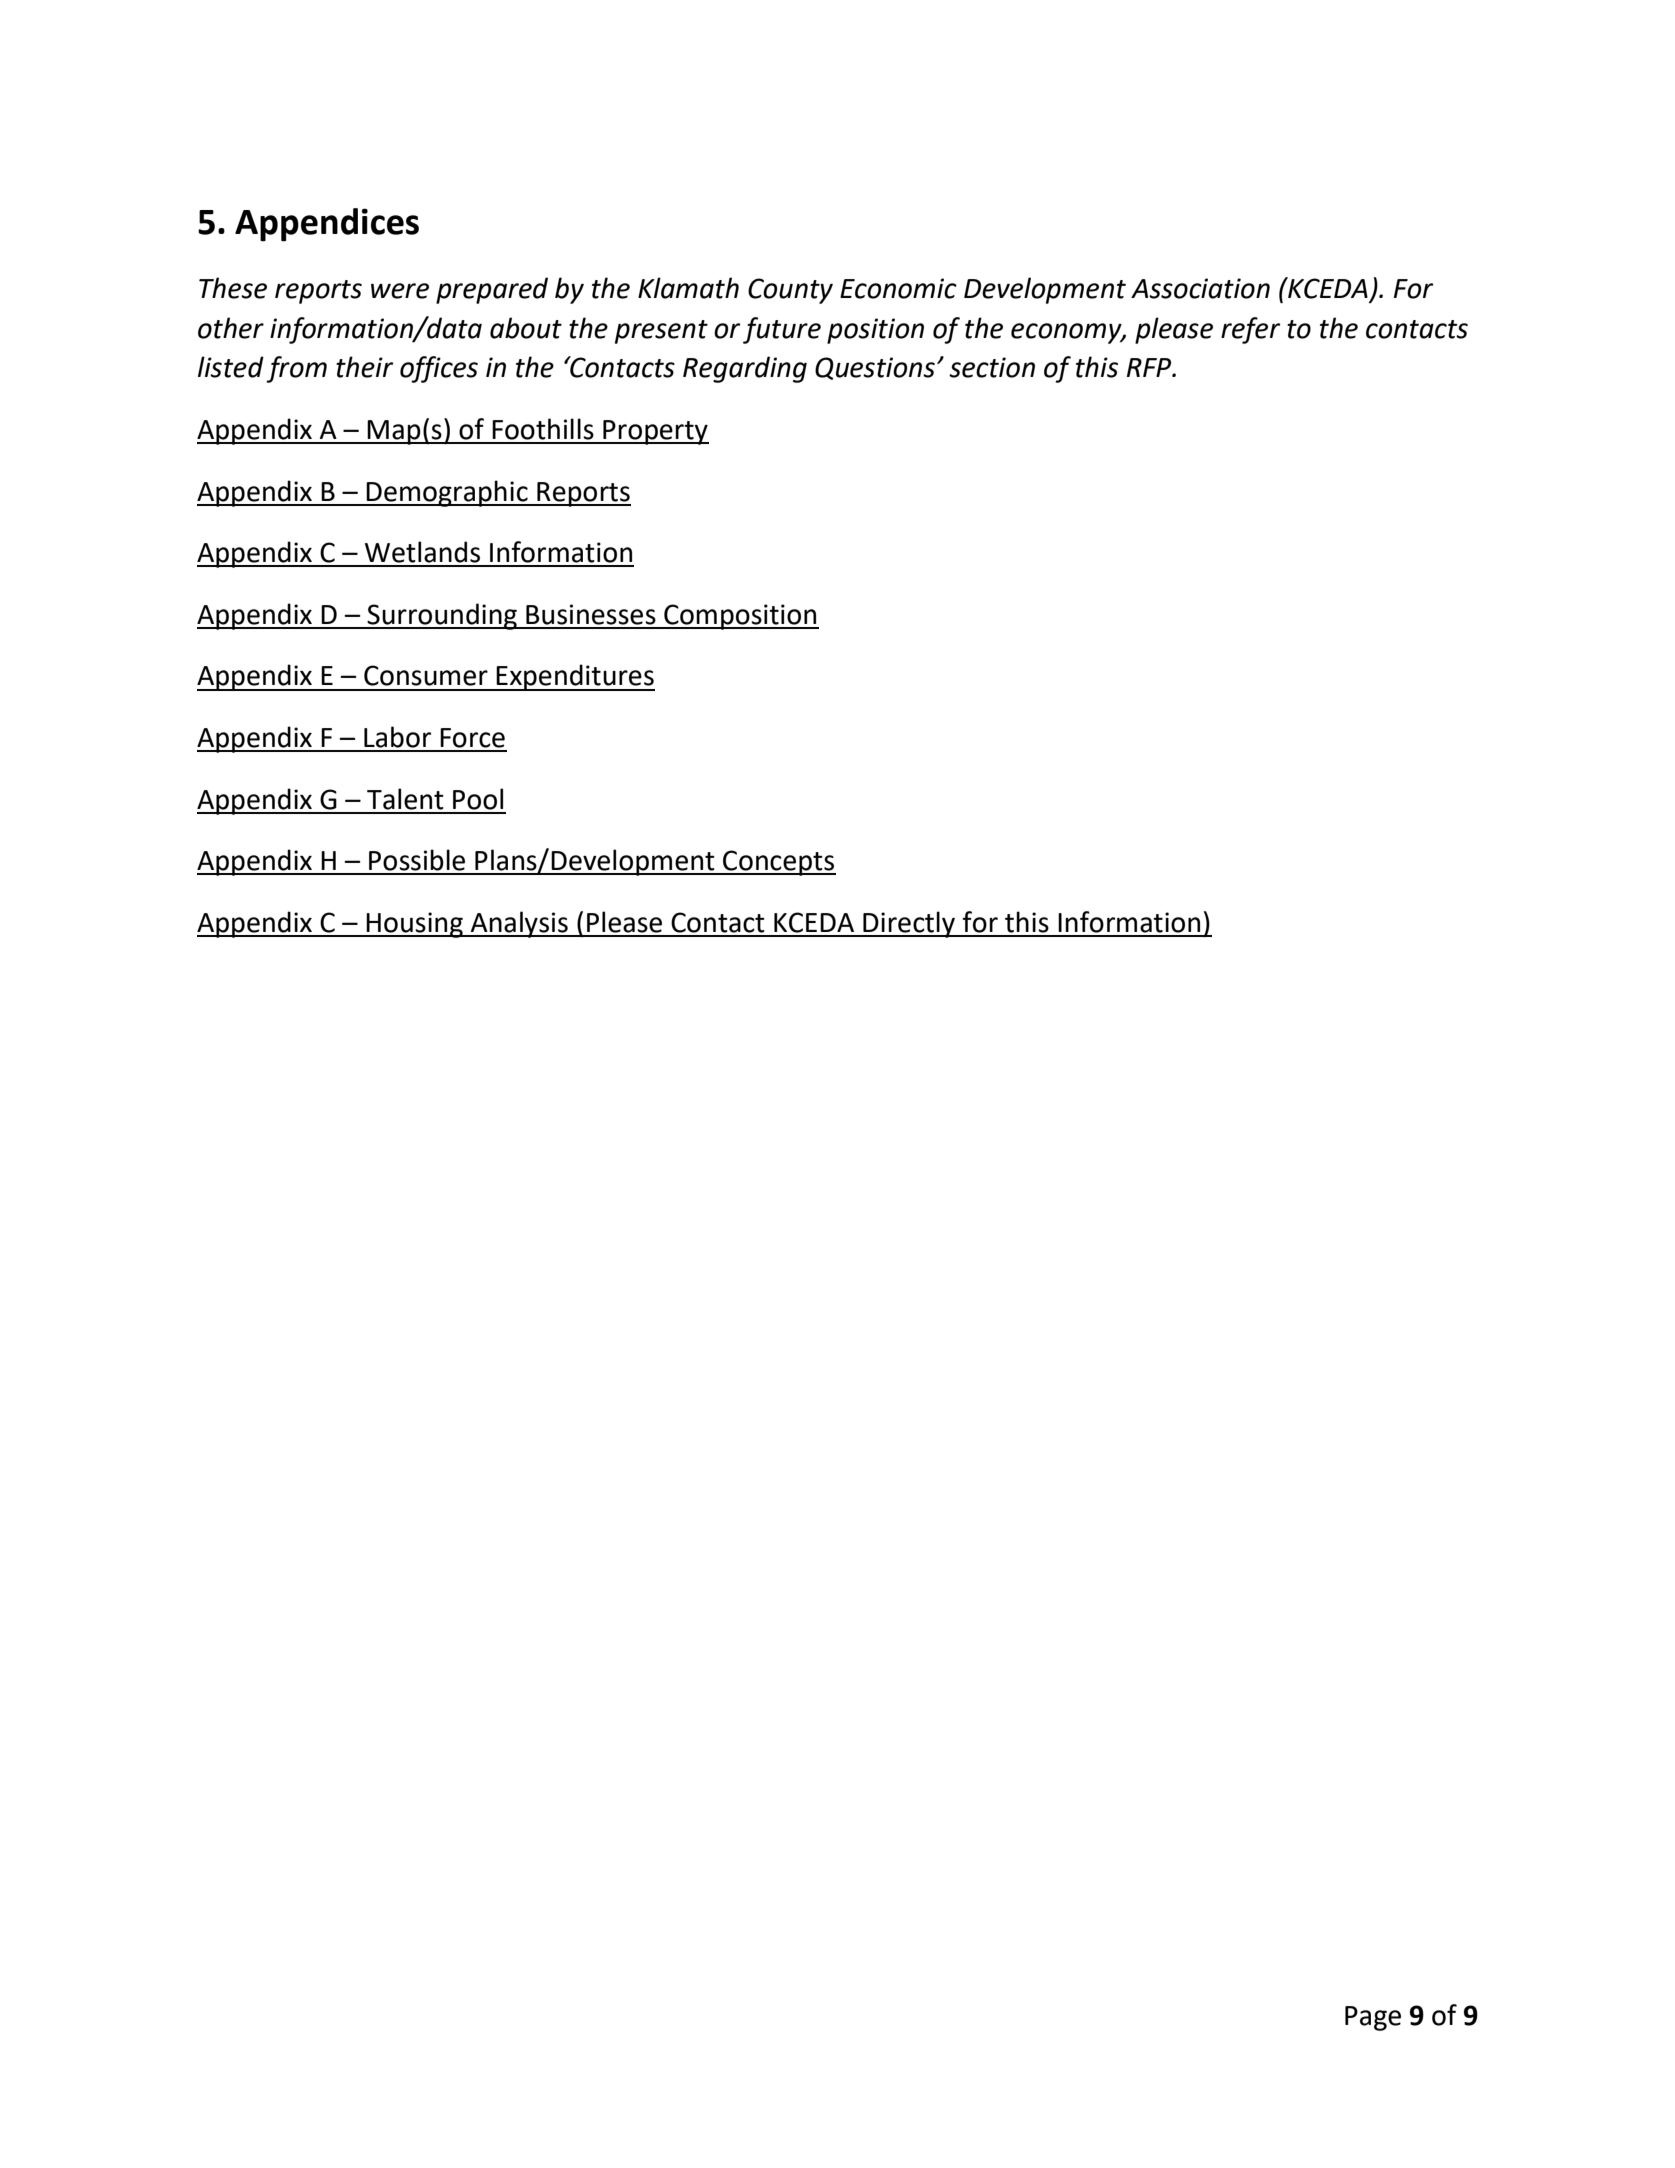 The width and height of the screenshot is (1675, 2168). I want to click on County, so click(790, 291).
